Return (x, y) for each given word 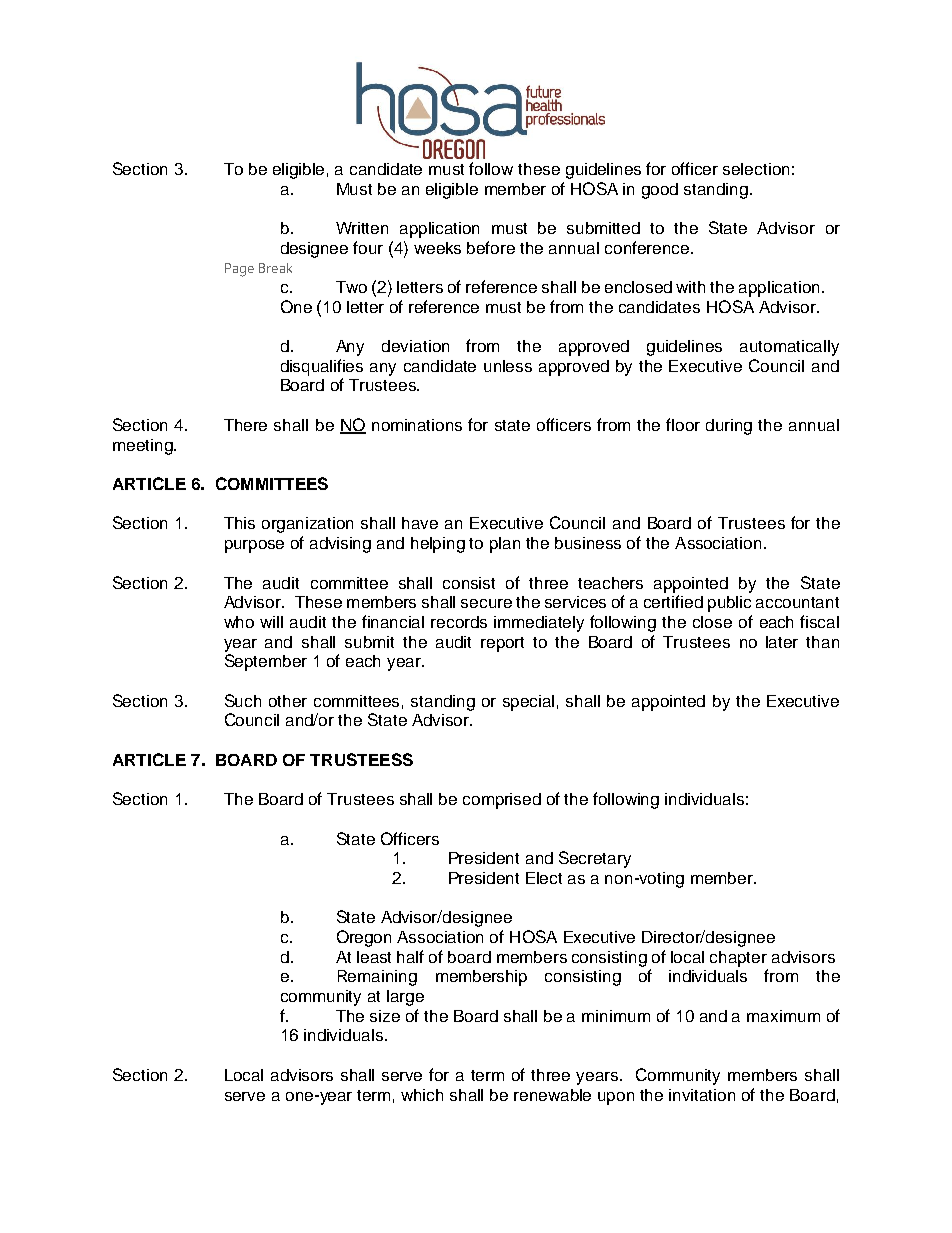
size (385, 1016)
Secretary (595, 859)
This (239, 523)
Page (239, 270)
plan (505, 545)
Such (243, 700)
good (660, 191)
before (491, 247)
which (422, 1095)
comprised (502, 801)
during (729, 427)
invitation (702, 1095)
